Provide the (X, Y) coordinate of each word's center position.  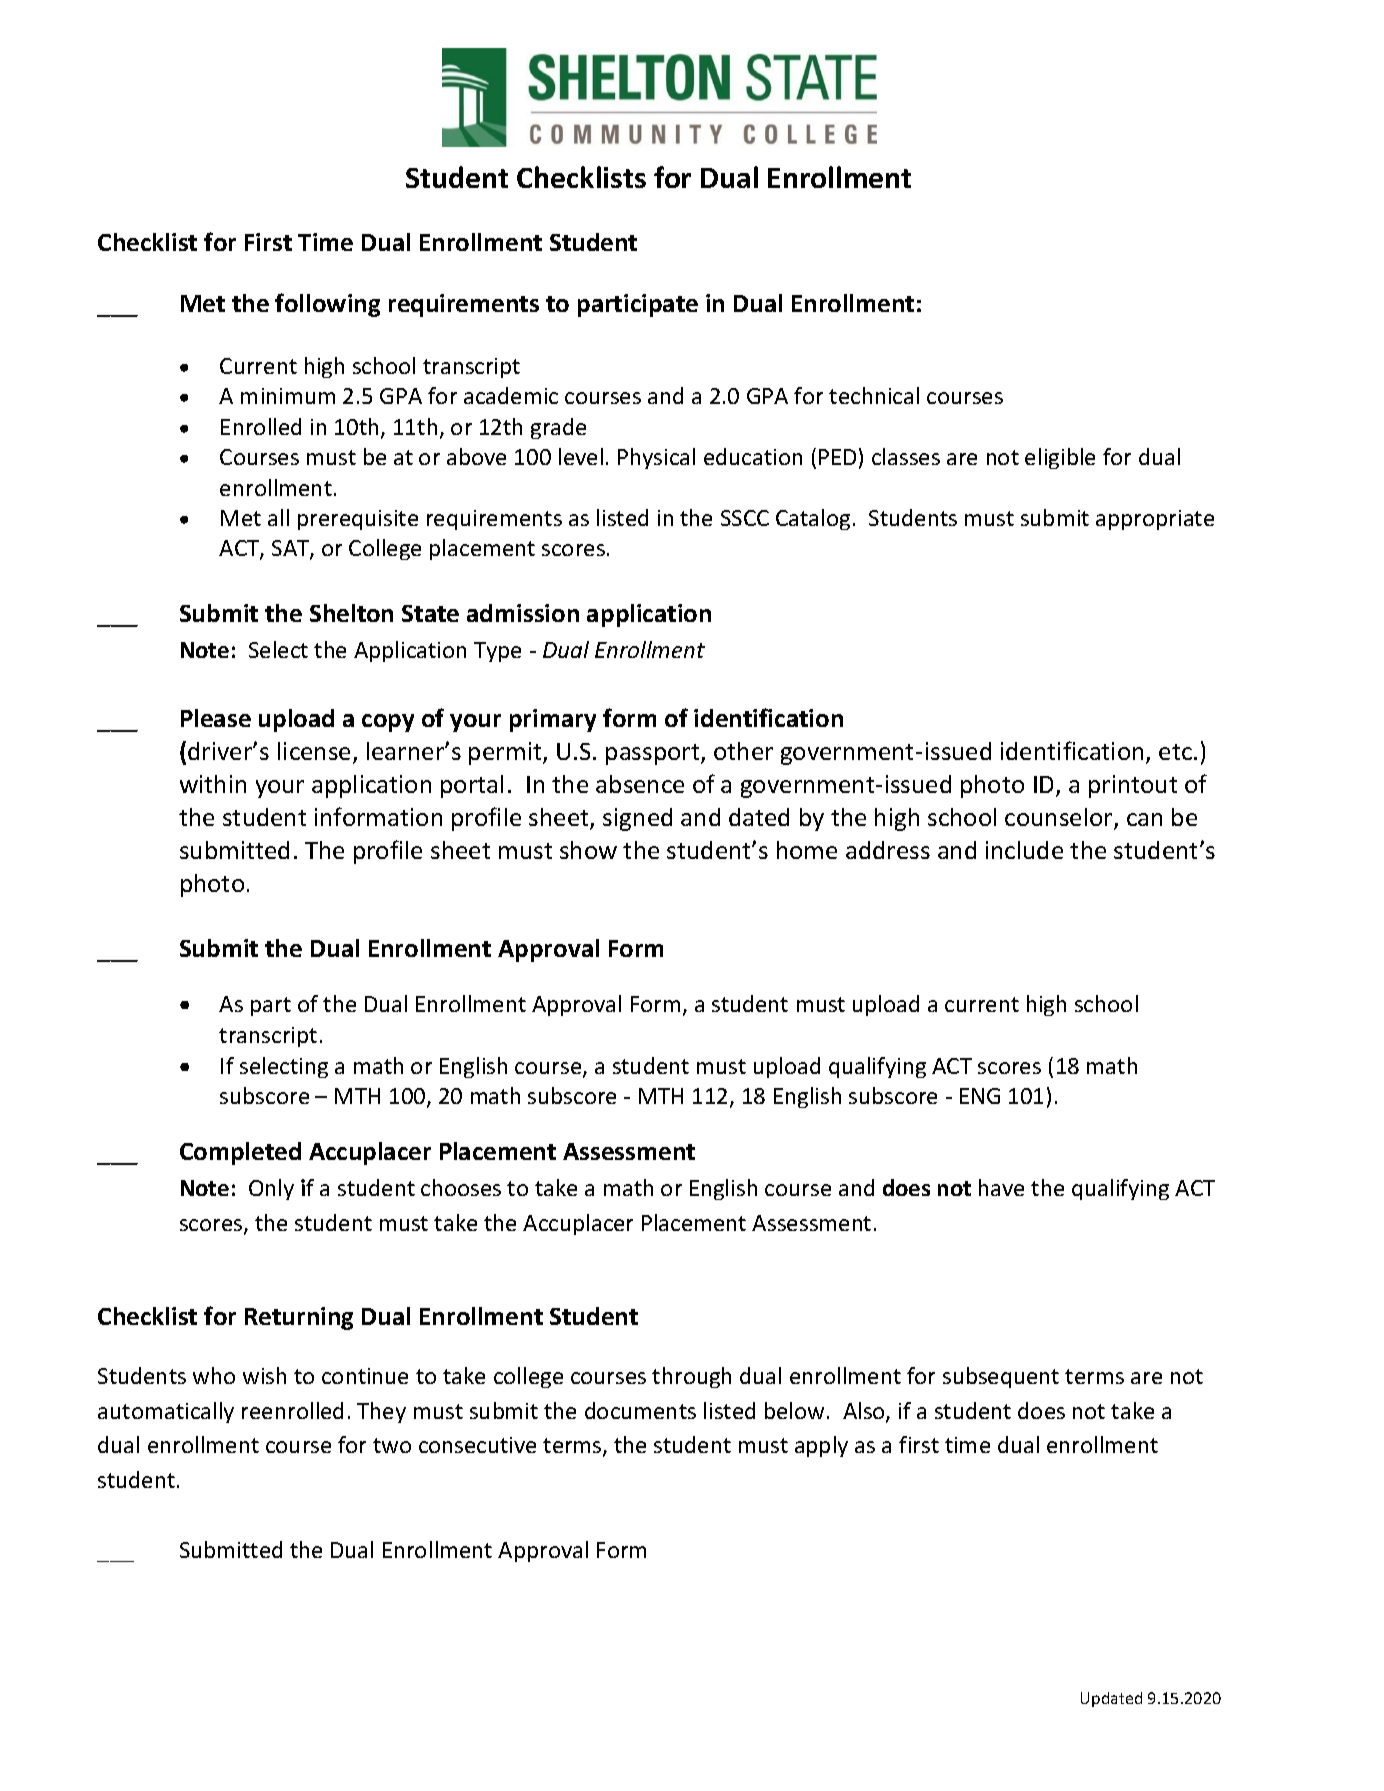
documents (640, 1410)
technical (874, 395)
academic (511, 395)
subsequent (1001, 1377)
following (327, 305)
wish (264, 1375)
